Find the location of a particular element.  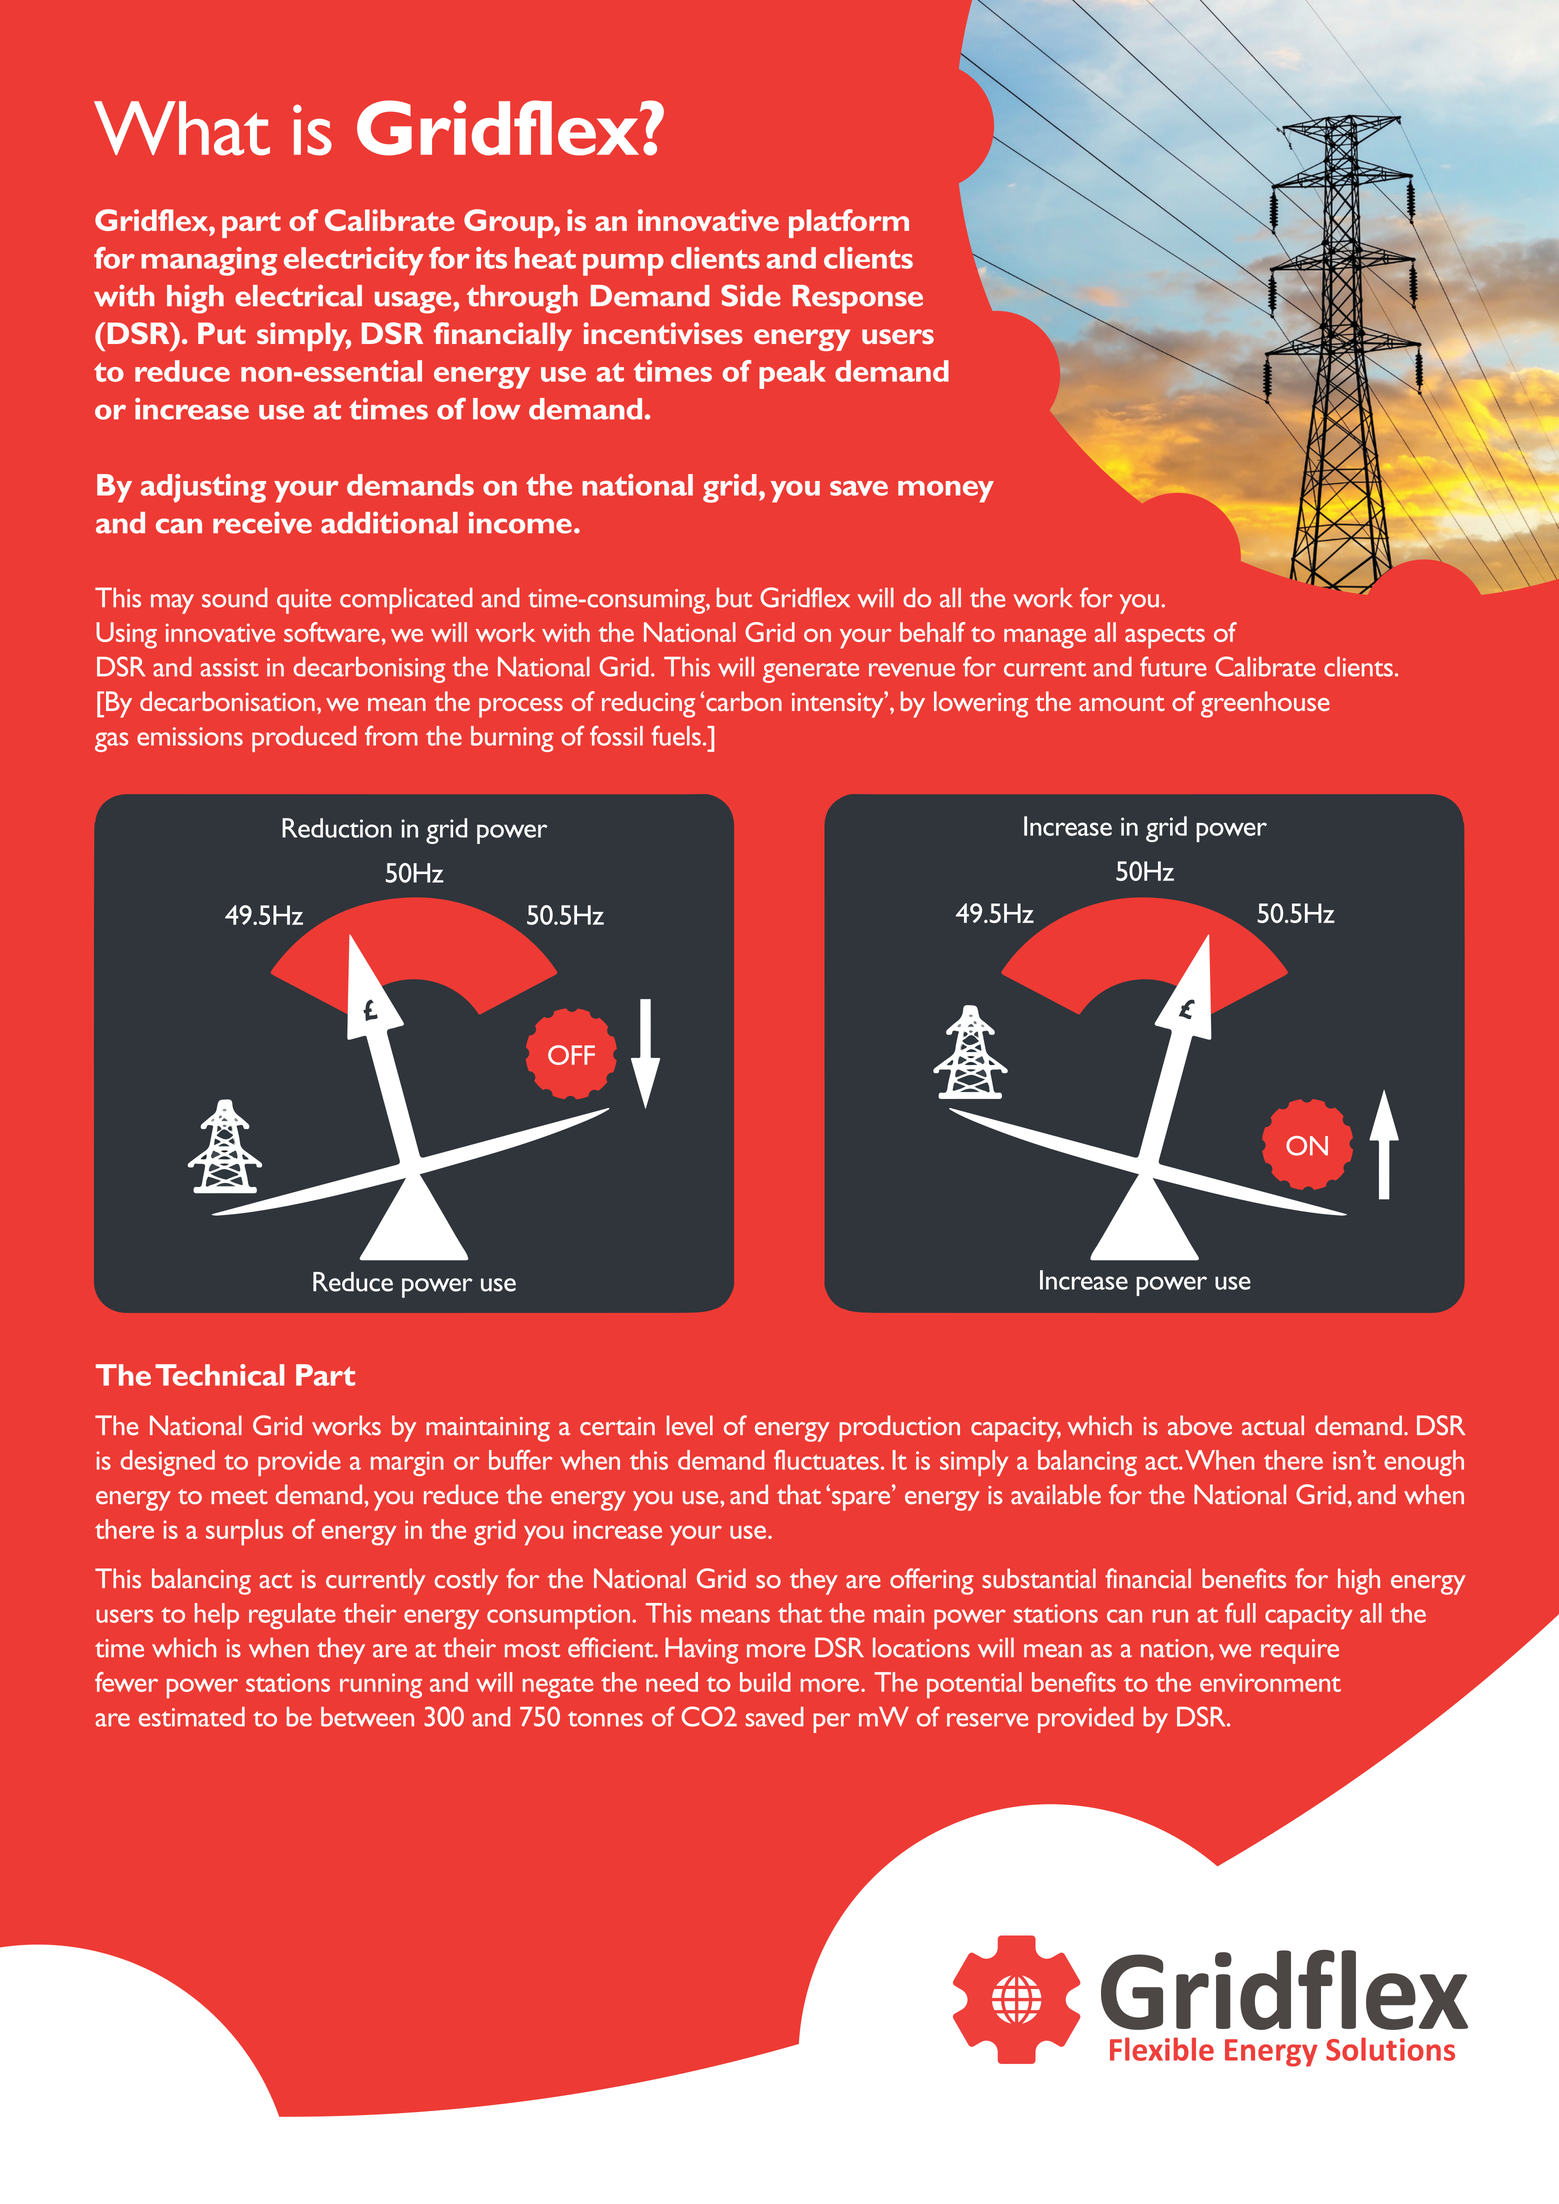

Reduction is located at coordinates (337, 828).
